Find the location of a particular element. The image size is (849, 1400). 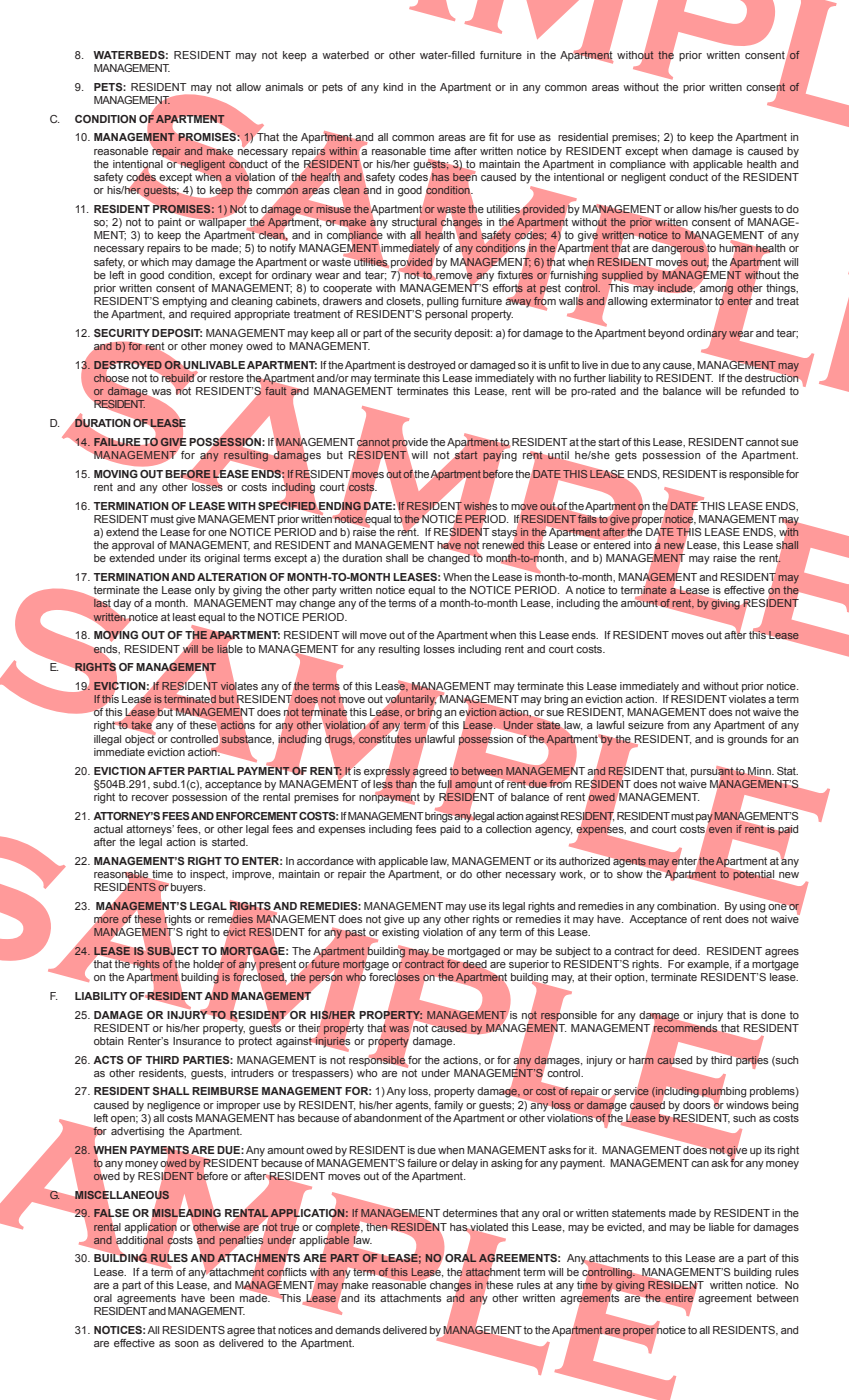

supplied is located at coordinates (622, 277).
